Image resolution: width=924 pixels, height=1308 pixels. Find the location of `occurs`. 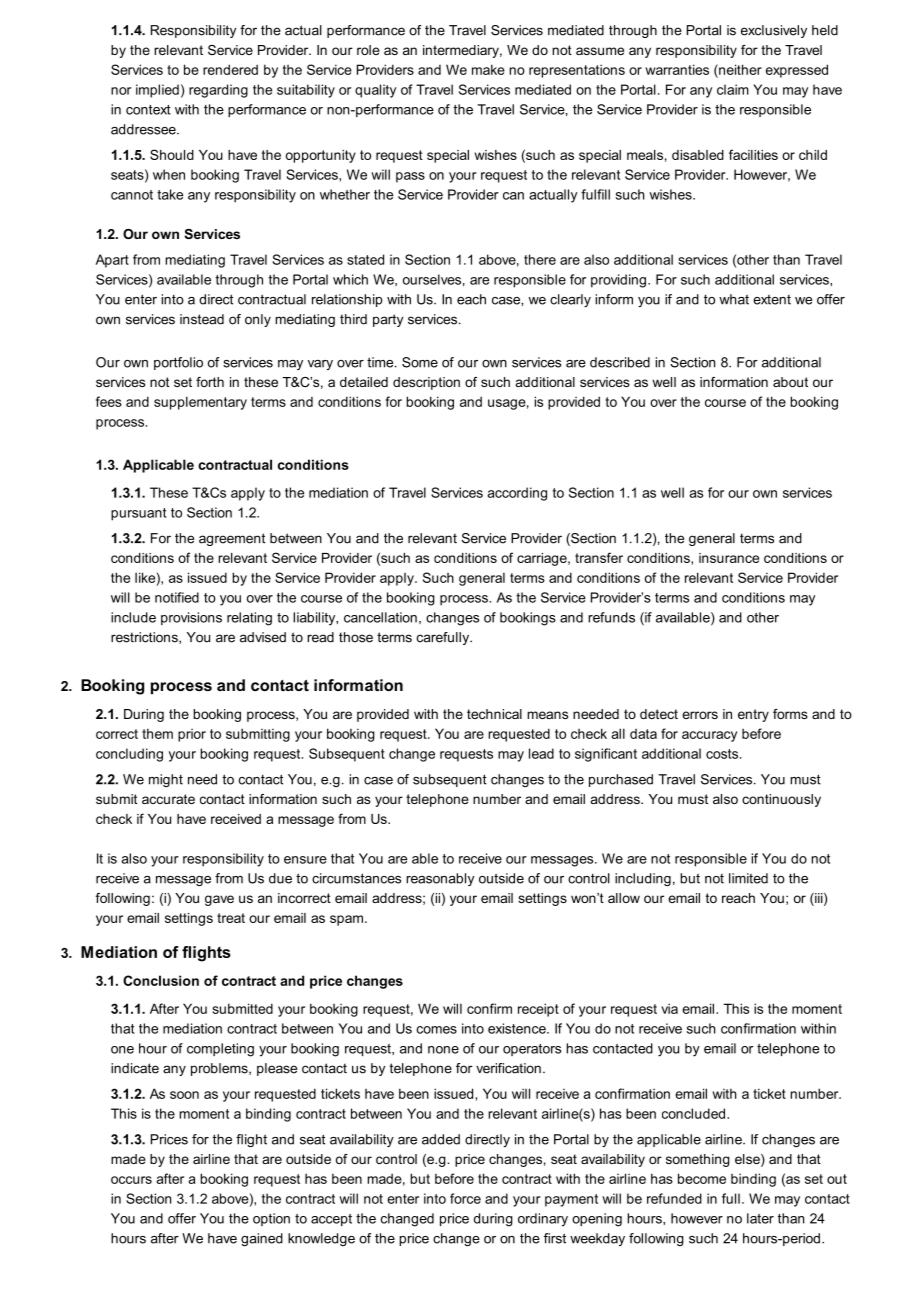

occurs is located at coordinates (131, 1180).
